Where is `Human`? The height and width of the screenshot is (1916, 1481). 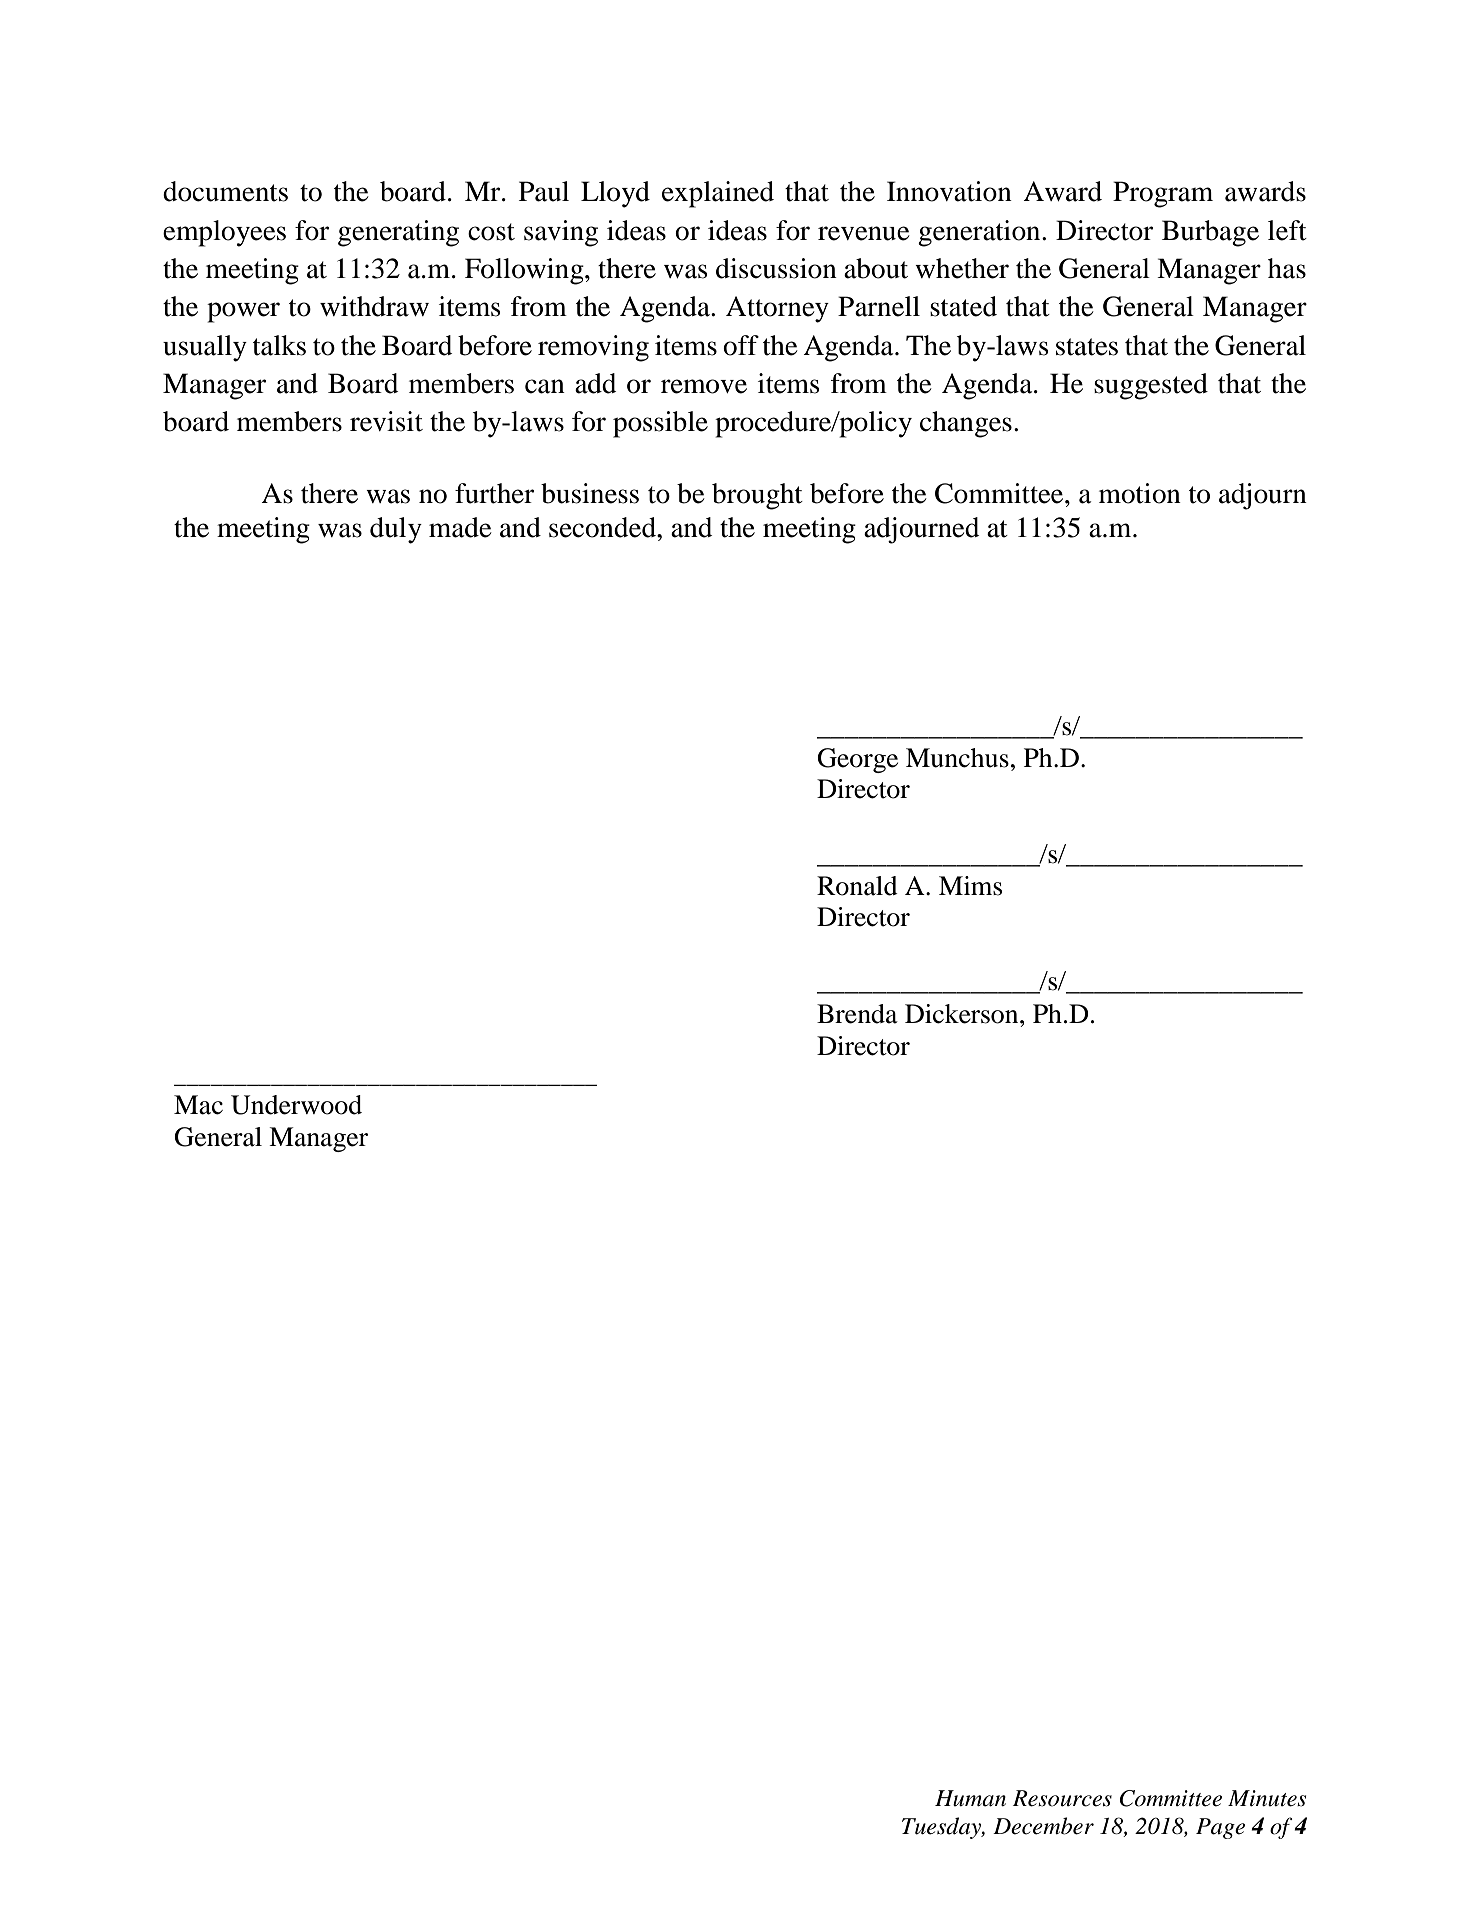
Human is located at coordinates (970, 1798).
